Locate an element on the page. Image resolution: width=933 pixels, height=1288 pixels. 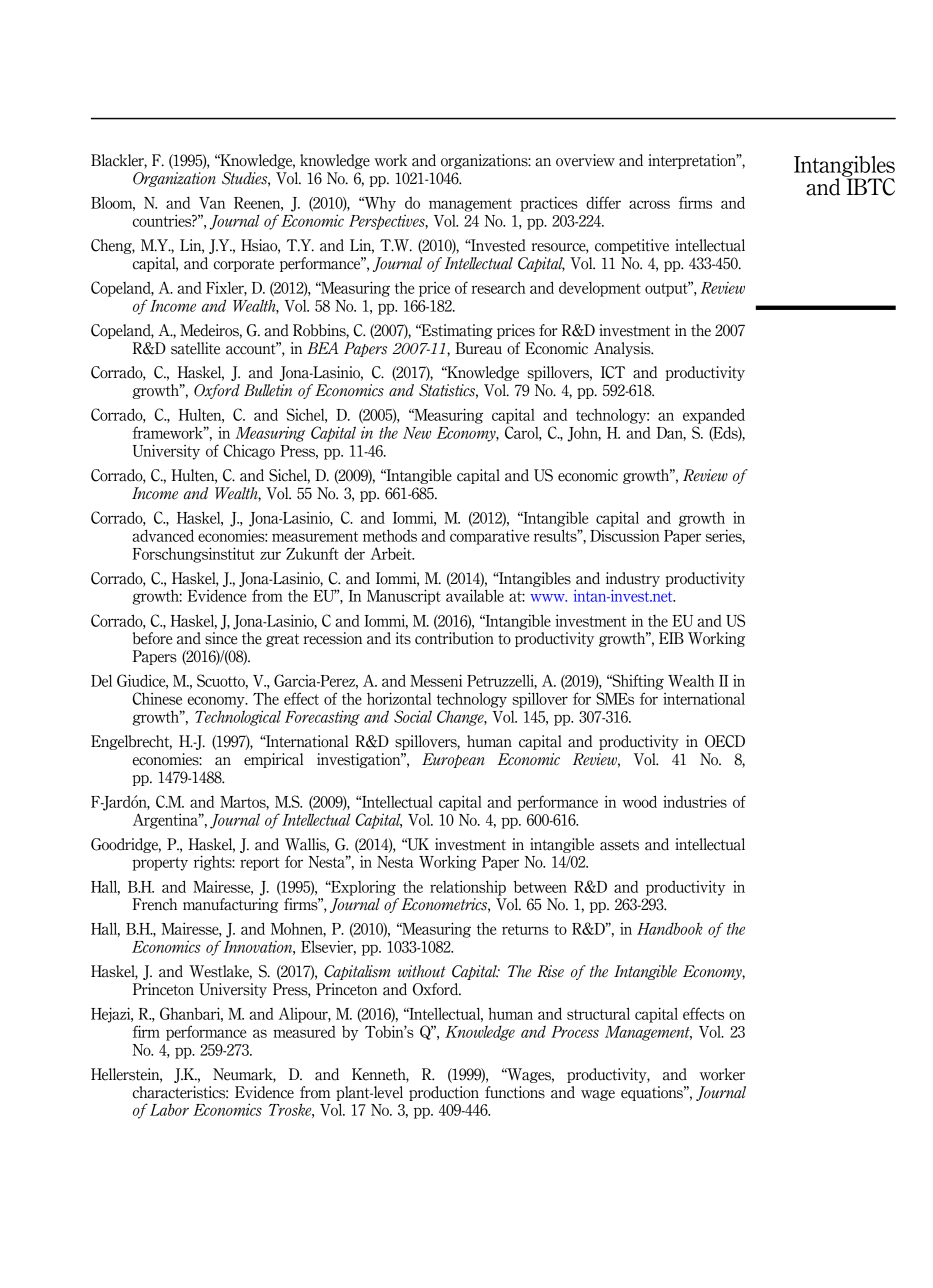
Why is located at coordinates (379, 204).
